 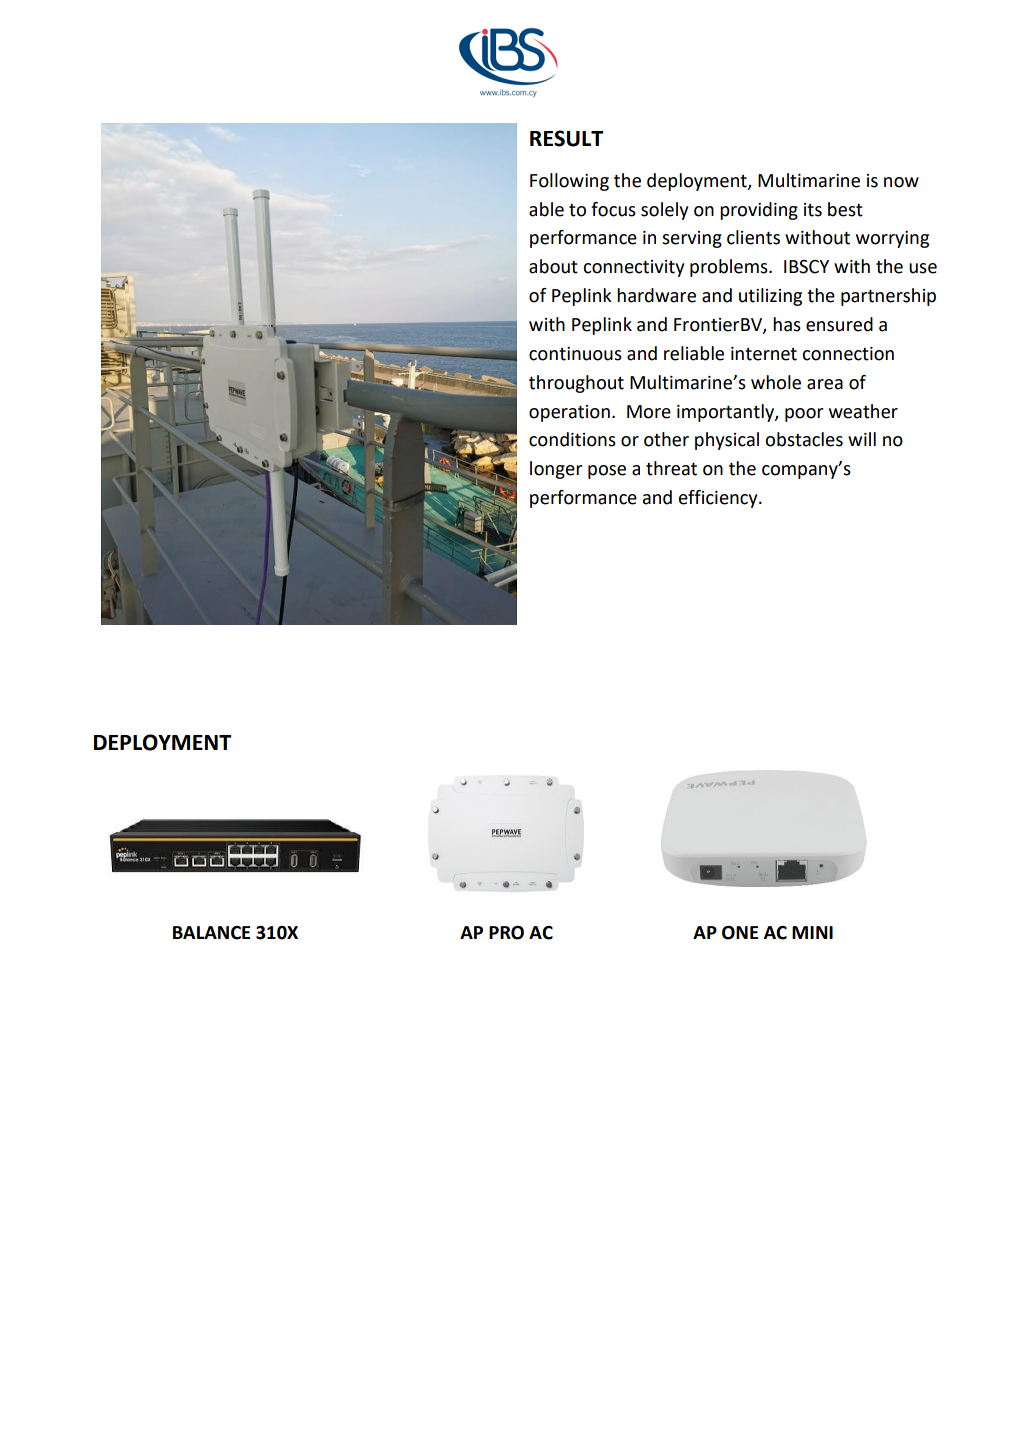 What do you see at coordinates (211, 933) in the page?
I see `BALANCE` at bounding box center [211, 933].
